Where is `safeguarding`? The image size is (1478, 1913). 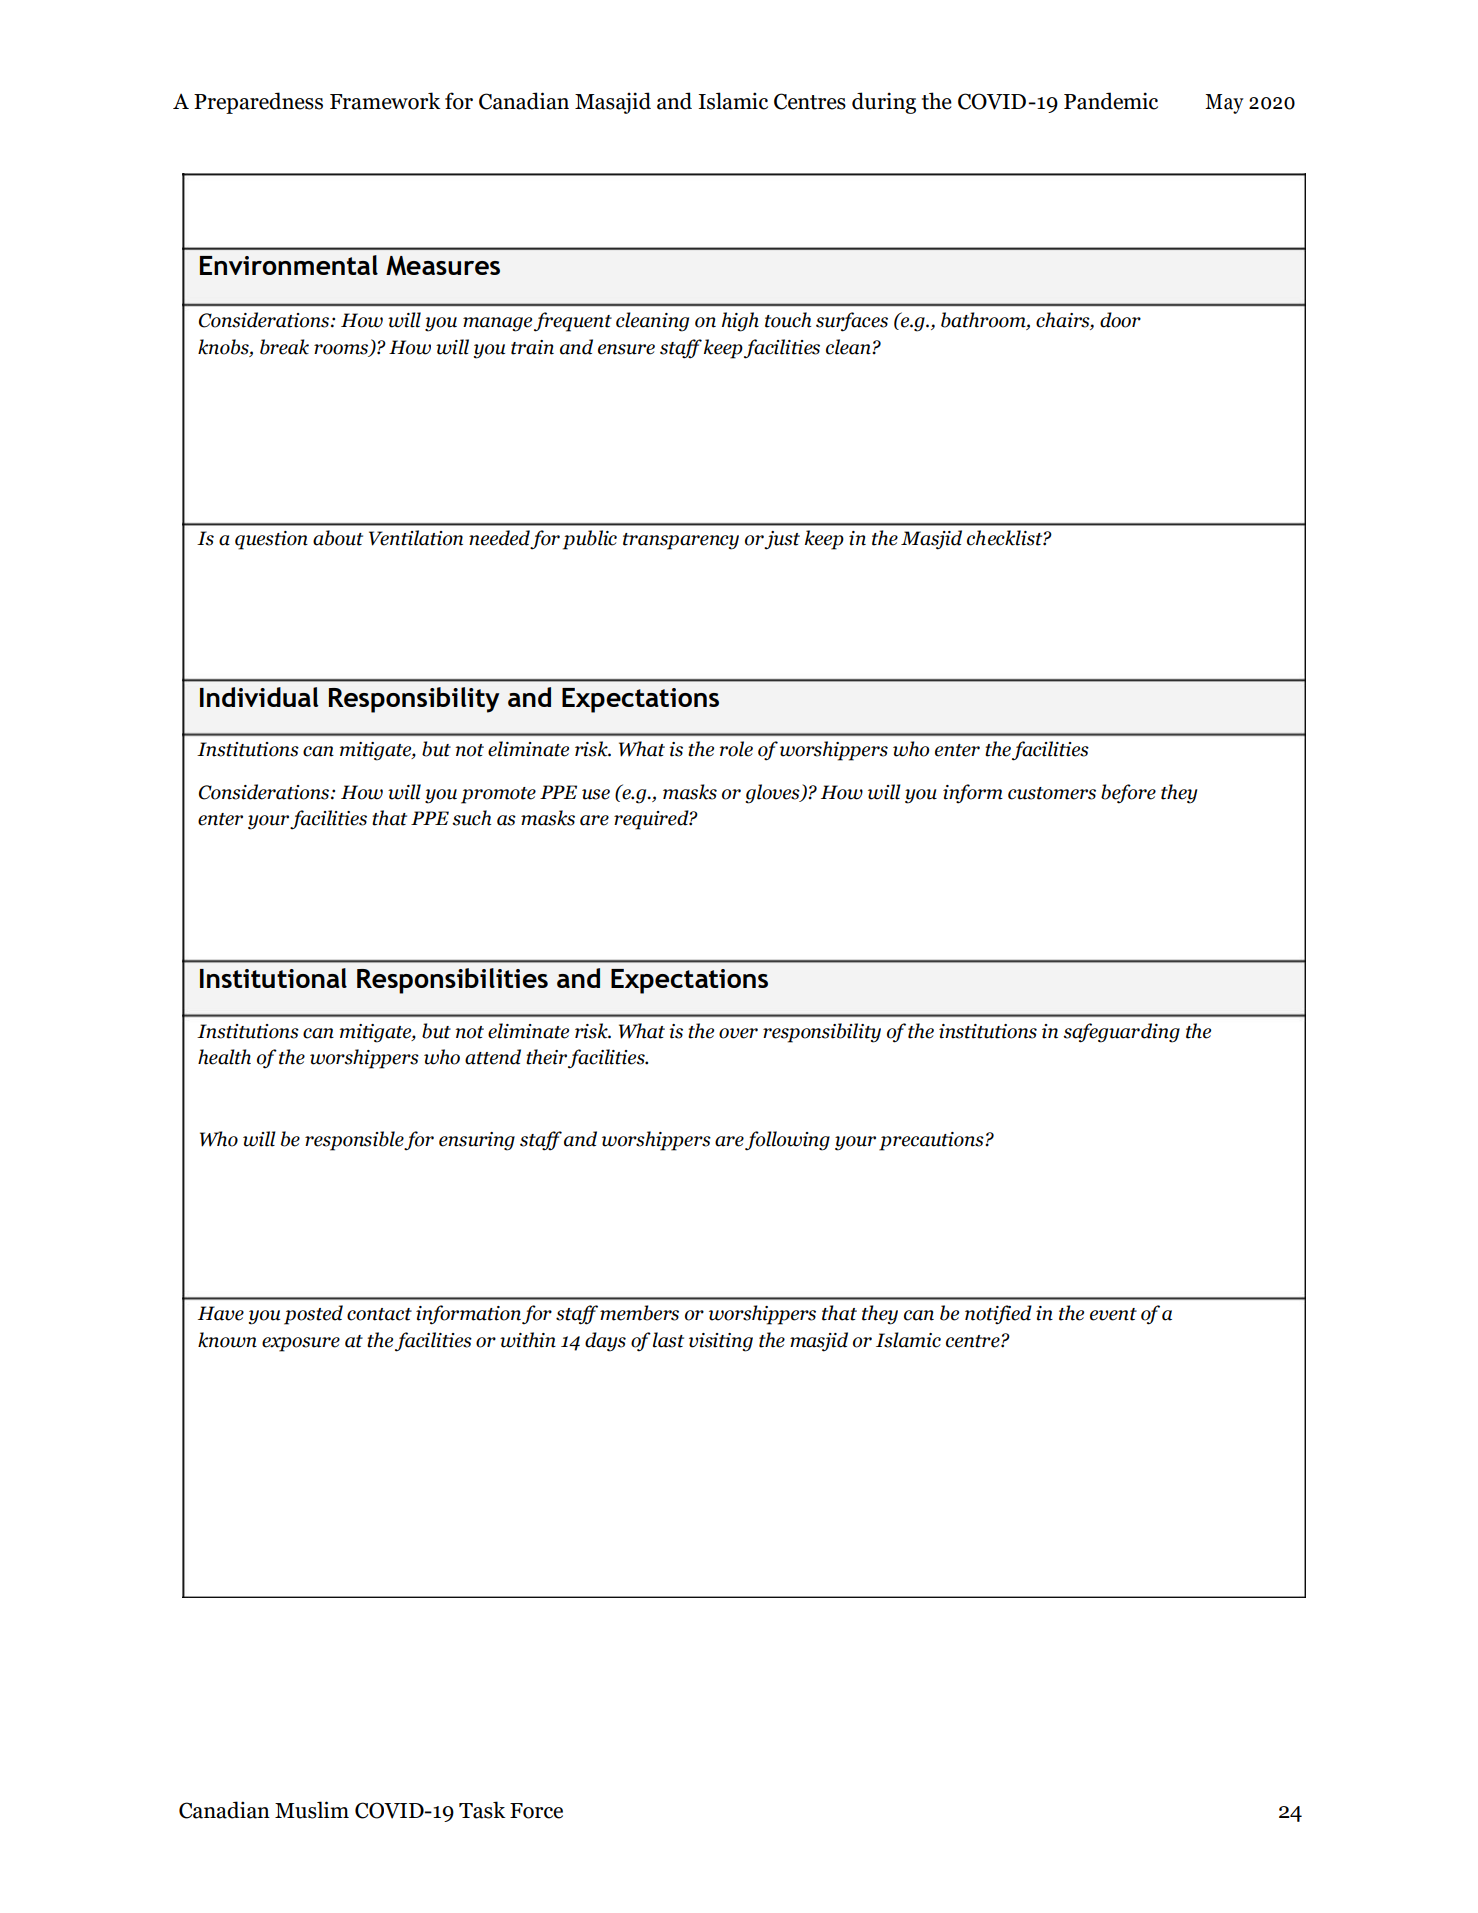
safeguarding is located at coordinates (1121, 1033).
